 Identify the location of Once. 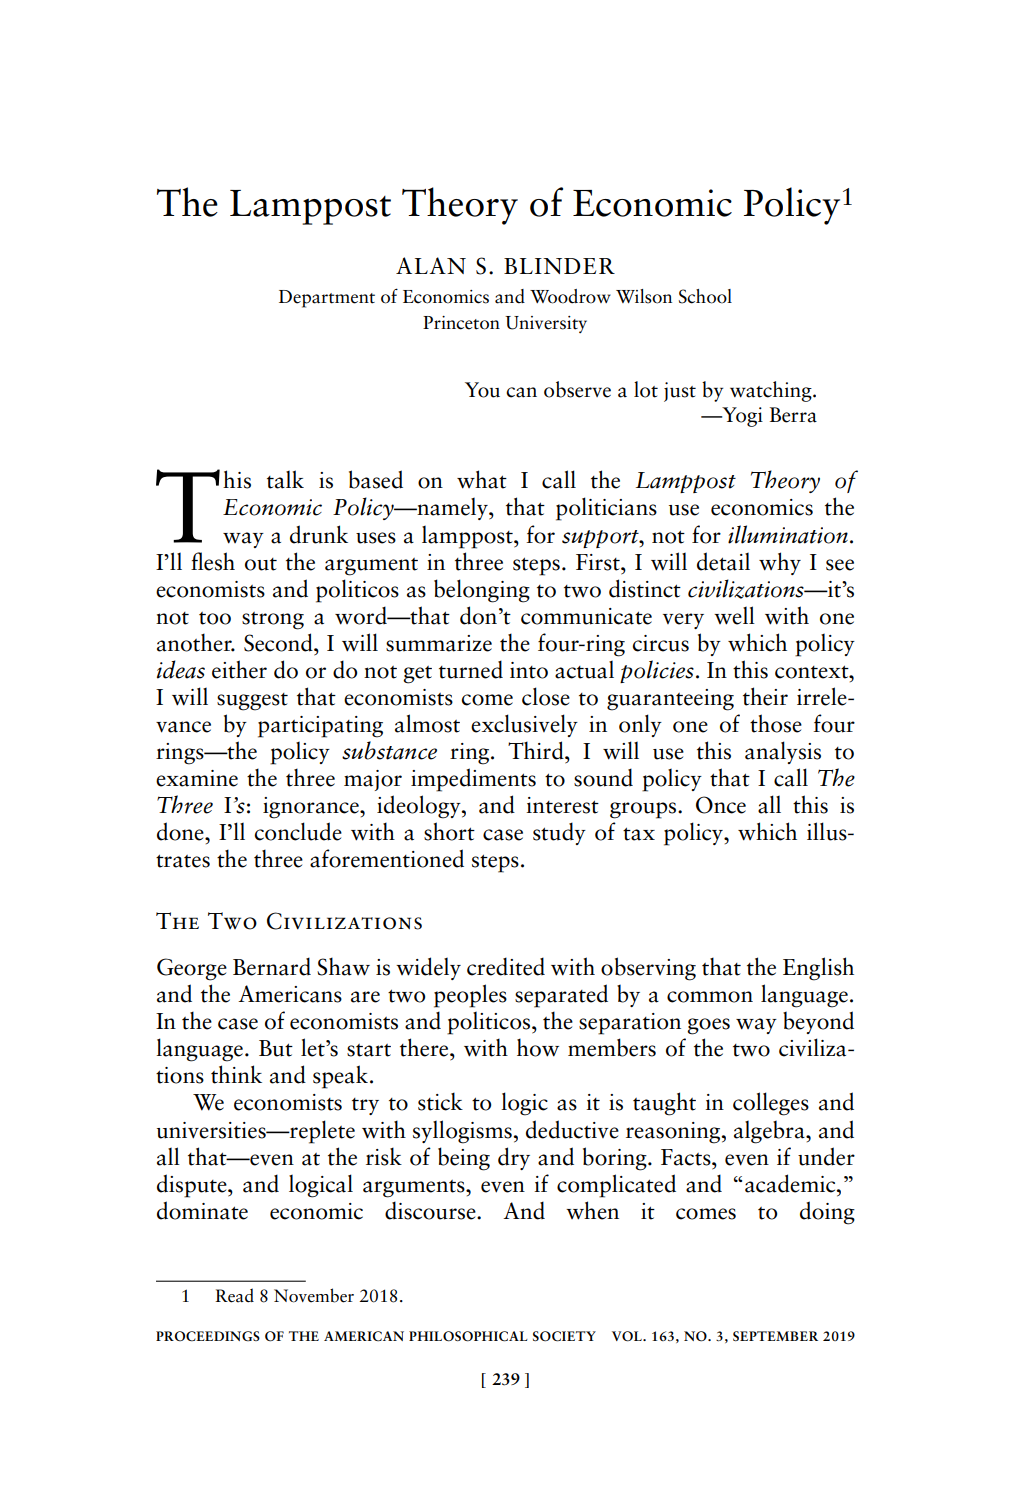
(721, 805).
